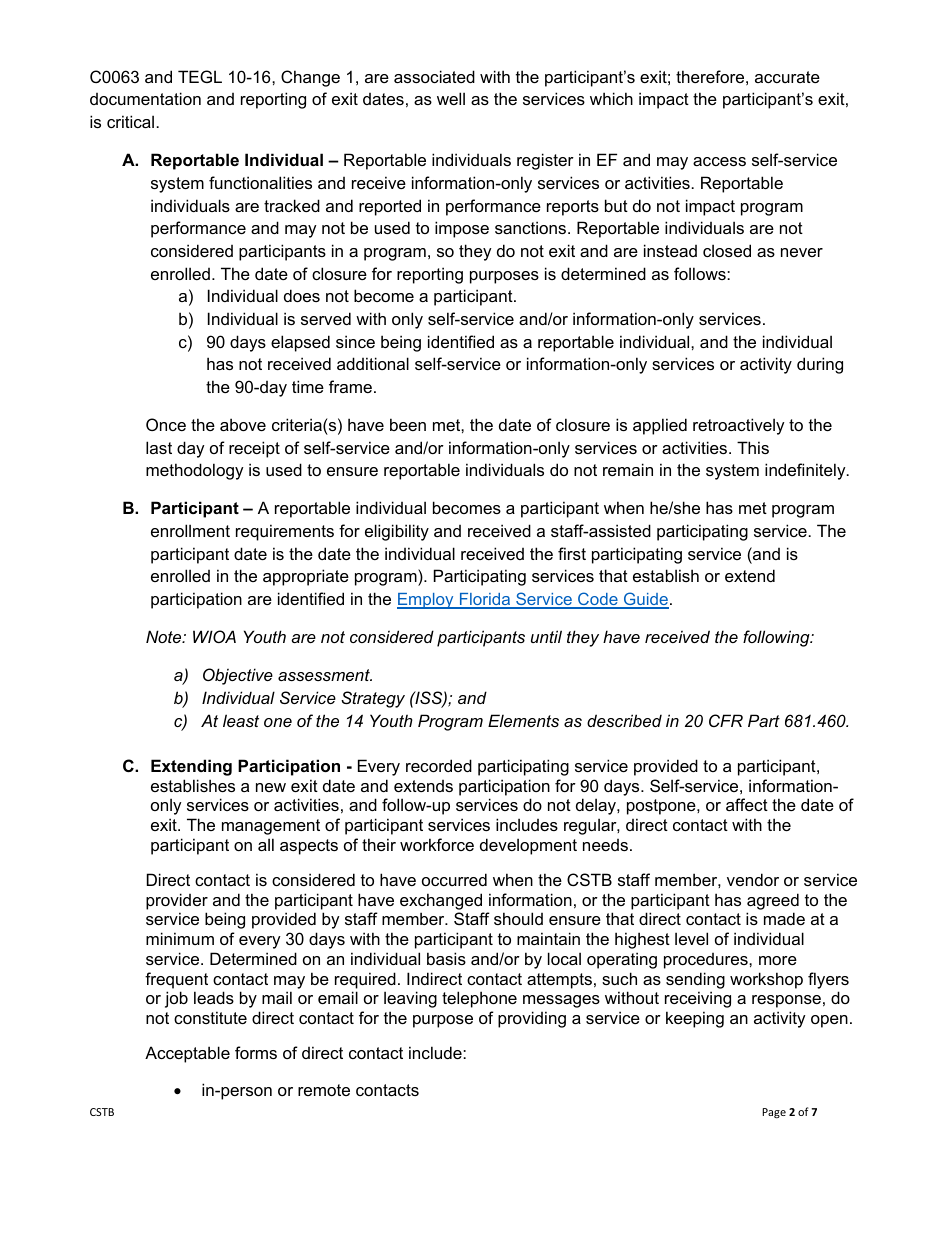 The width and height of the screenshot is (952, 1233). Describe the element at coordinates (187, 1054) in the screenshot. I see `Acceptable` at that location.
